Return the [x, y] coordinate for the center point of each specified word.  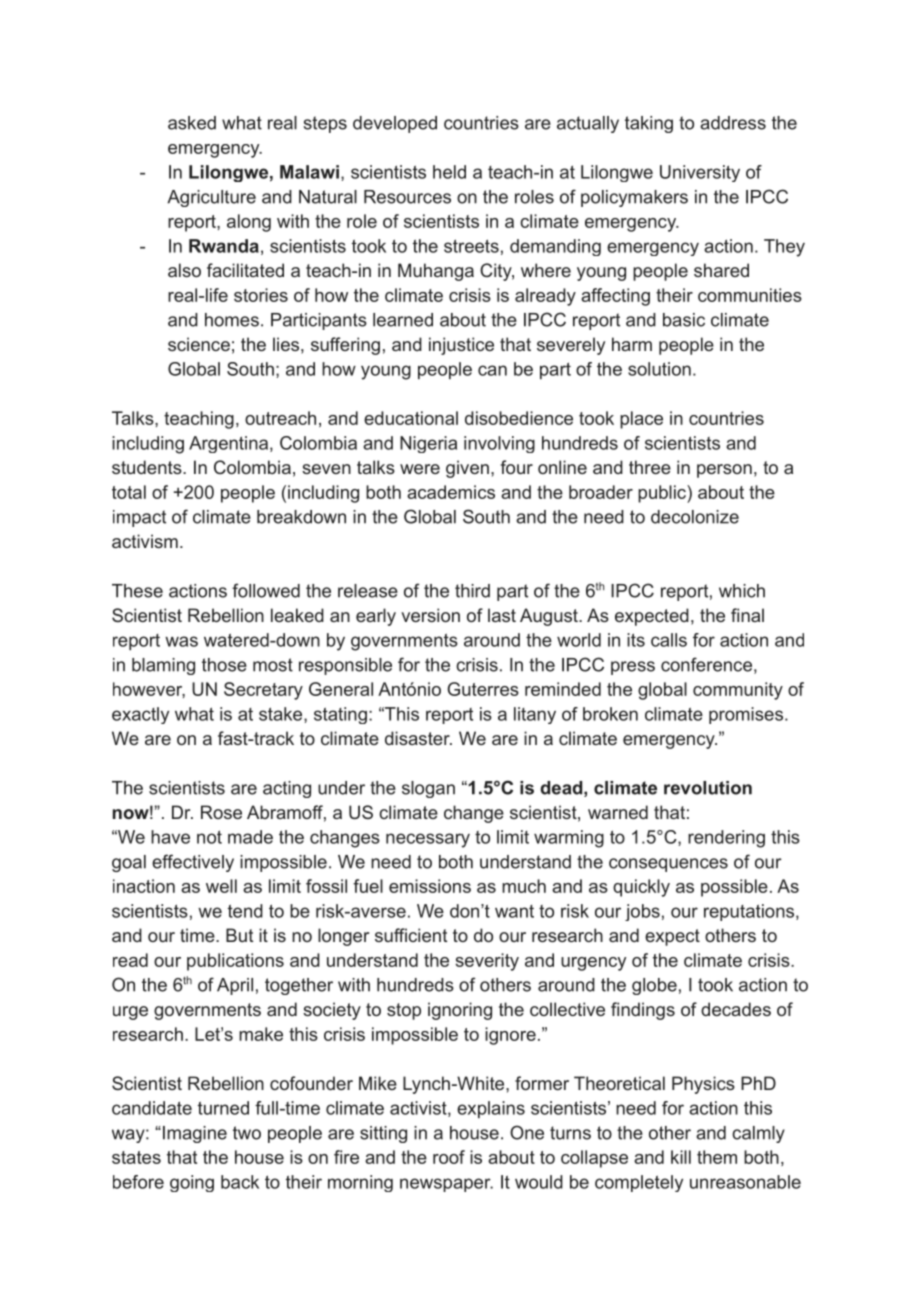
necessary [428, 840]
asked [192, 123]
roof [449, 1157]
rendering [726, 839]
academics [451, 492]
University [700, 173]
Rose [221, 812]
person [724, 471]
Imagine [193, 1134]
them [717, 1157]
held [449, 172]
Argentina [228, 444]
